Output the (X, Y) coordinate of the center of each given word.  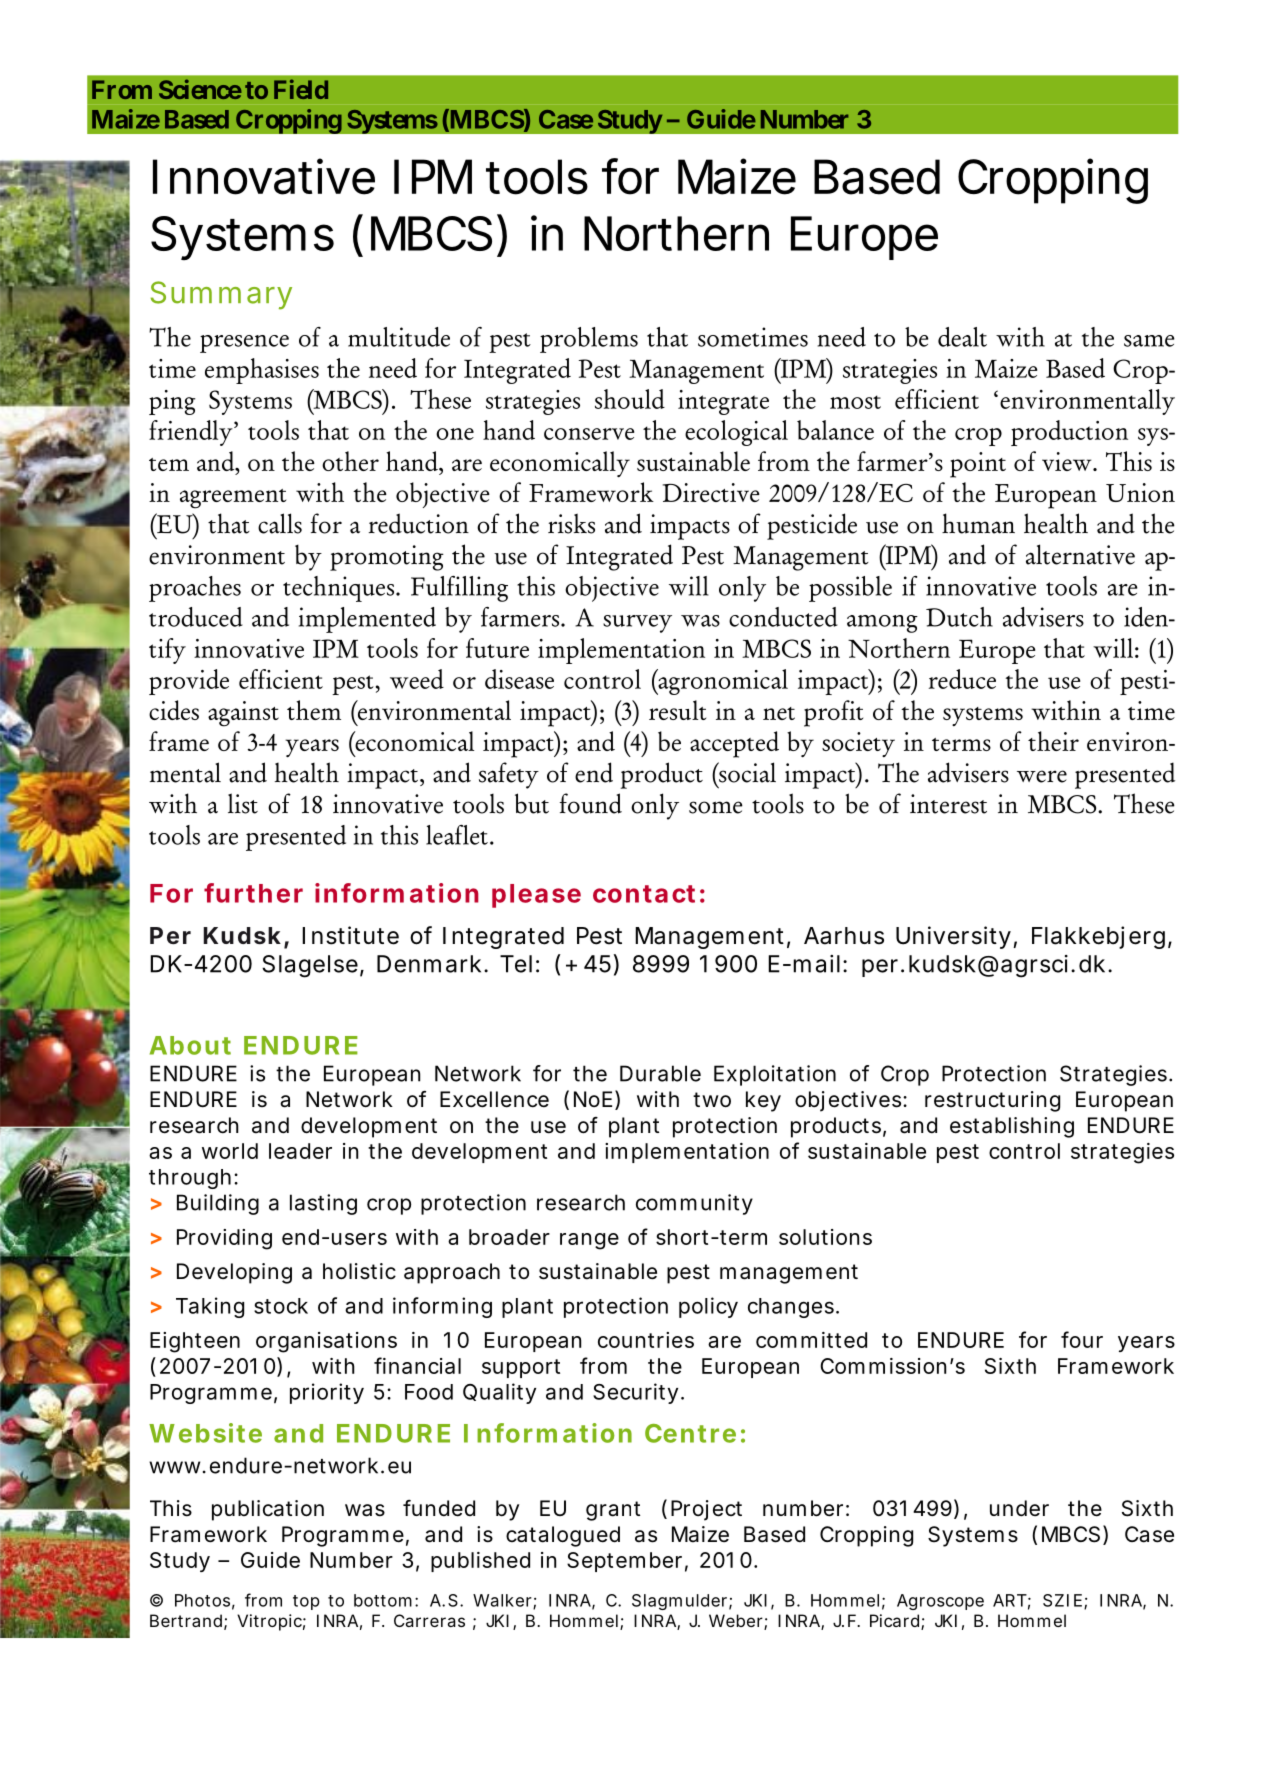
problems (589, 340)
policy (708, 1307)
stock (281, 1306)
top (306, 1602)
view (1068, 461)
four (1082, 1339)
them (314, 710)
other (350, 461)
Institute (350, 935)
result (677, 710)
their (1053, 741)
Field (301, 89)
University (953, 937)
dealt (962, 337)
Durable (660, 1073)
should (630, 399)
